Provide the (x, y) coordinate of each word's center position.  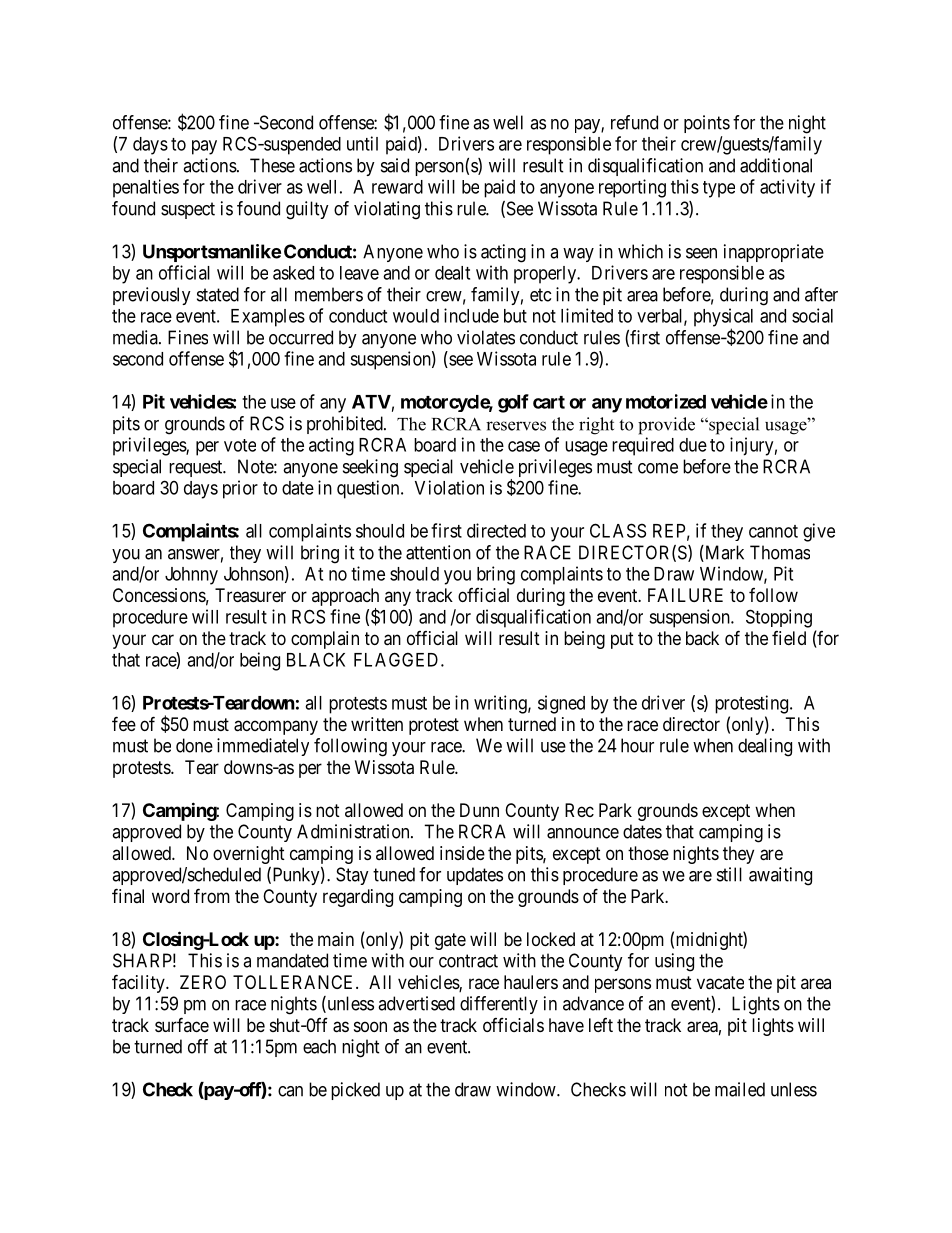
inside (462, 853)
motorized (666, 401)
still (729, 874)
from (212, 895)
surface (182, 1024)
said (395, 165)
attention (438, 552)
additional (776, 165)
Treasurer (250, 595)
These (272, 165)
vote (240, 445)
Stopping (779, 618)
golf (513, 403)
